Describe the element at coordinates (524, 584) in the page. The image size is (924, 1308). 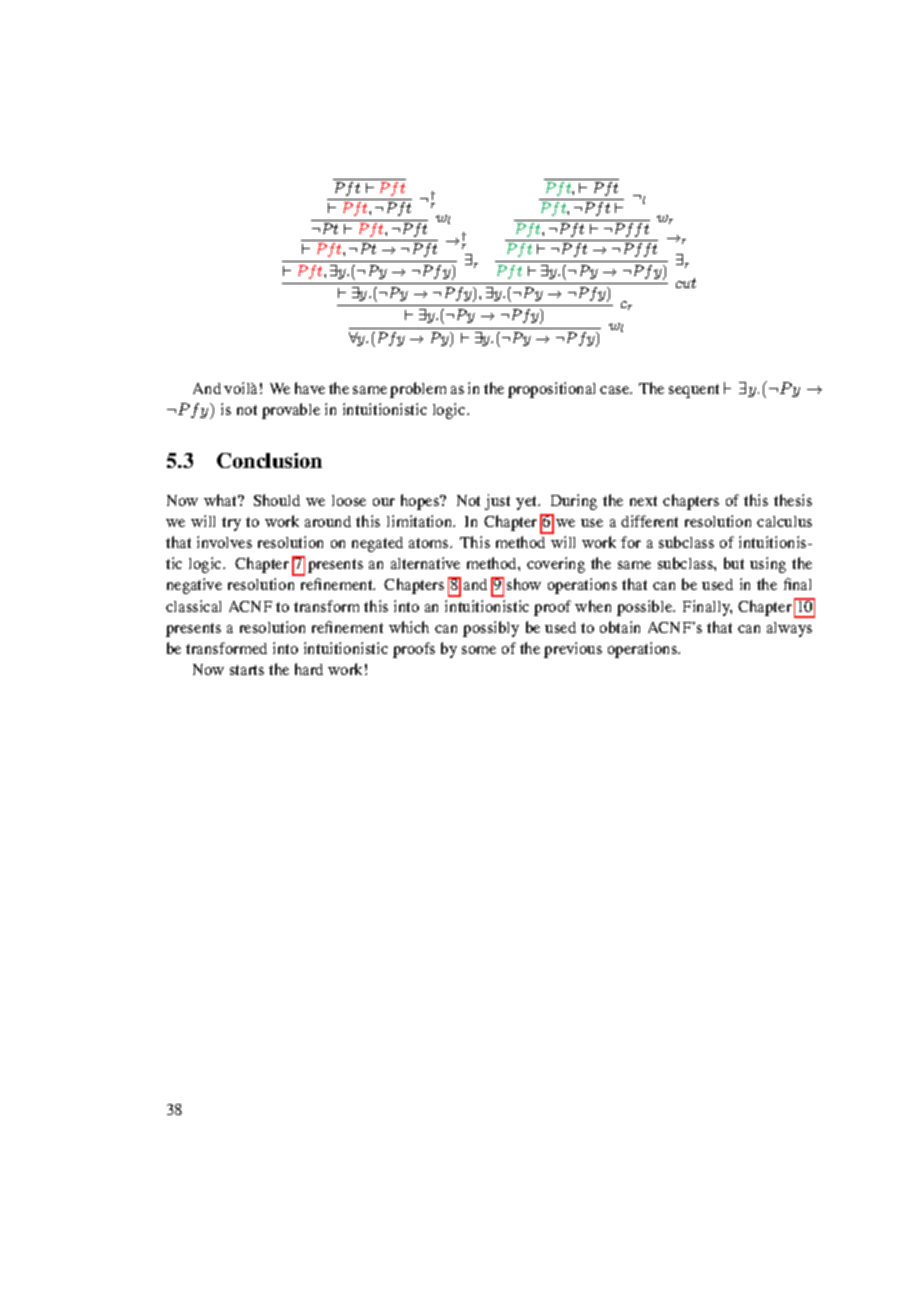
I see `show` at that location.
